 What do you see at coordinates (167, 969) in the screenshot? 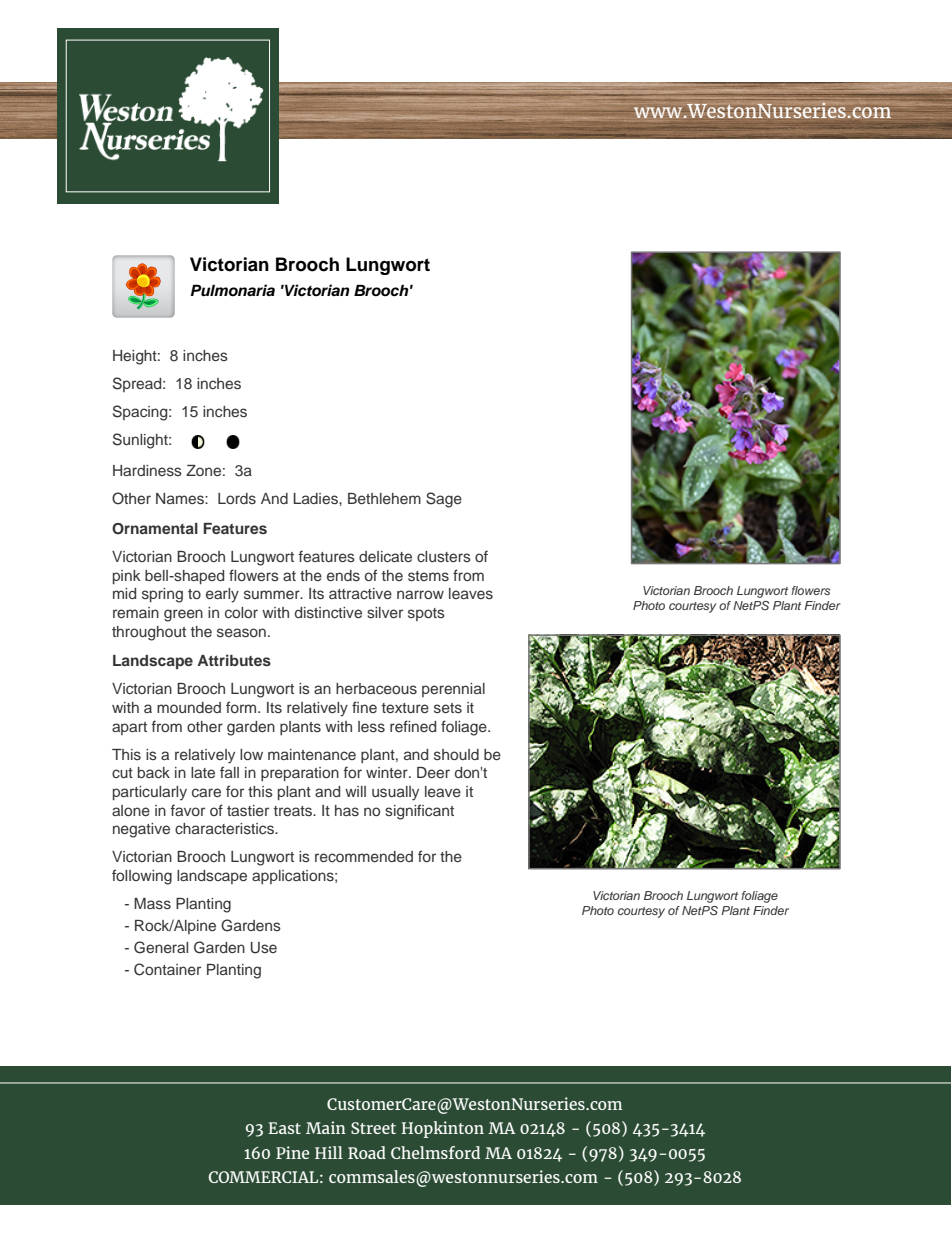
I see `Container` at bounding box center [167, 969].
